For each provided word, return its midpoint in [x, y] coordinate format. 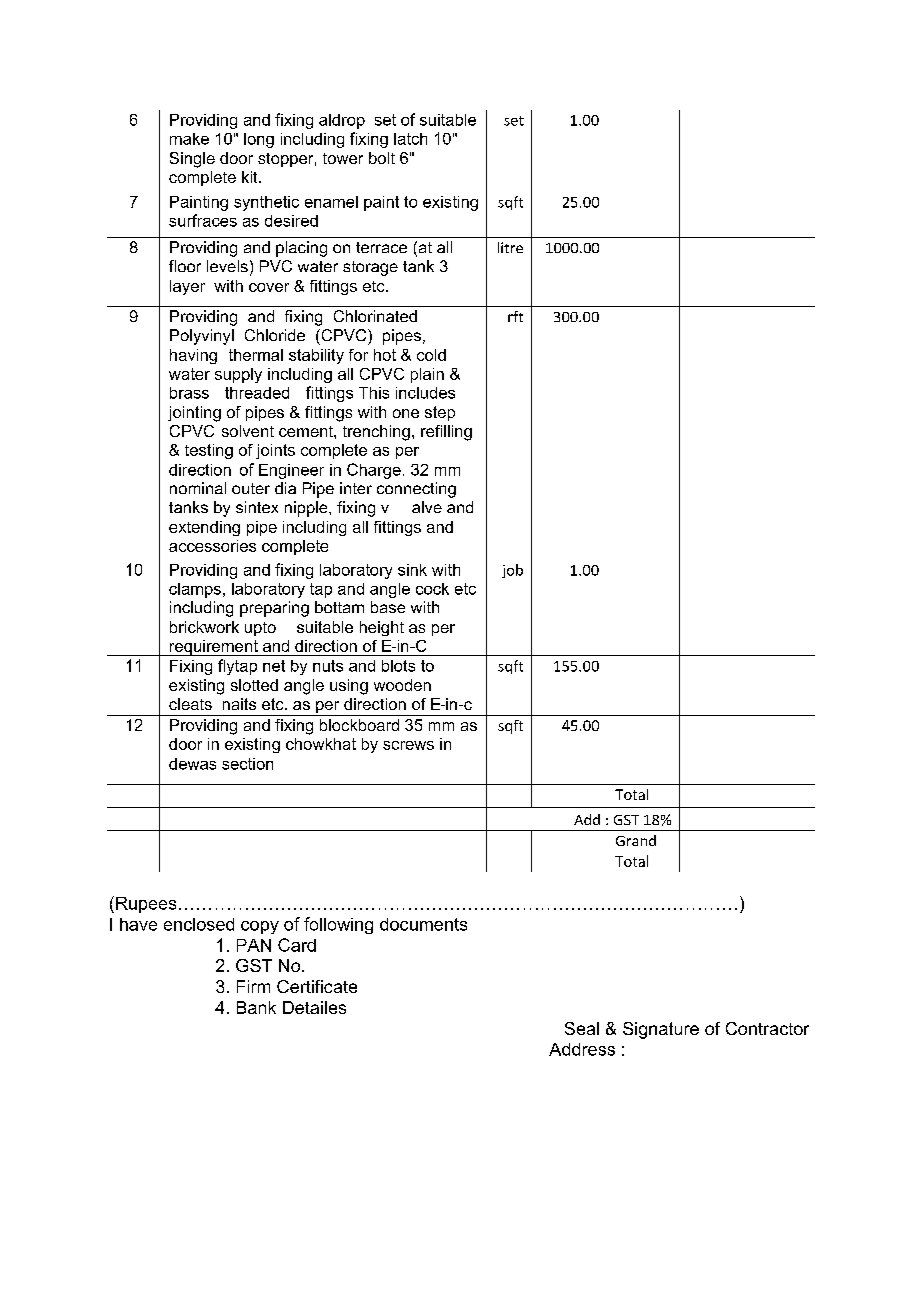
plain [427, 375]
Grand [636, 840]
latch [410, 139]
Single [192, 160]
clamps [195, 590]
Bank [256, 1007]
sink [412, 570]
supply [238, 375]
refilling [446, 433]
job [512, 571]
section [247, 764]
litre [510, 247]
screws [408, 745]
